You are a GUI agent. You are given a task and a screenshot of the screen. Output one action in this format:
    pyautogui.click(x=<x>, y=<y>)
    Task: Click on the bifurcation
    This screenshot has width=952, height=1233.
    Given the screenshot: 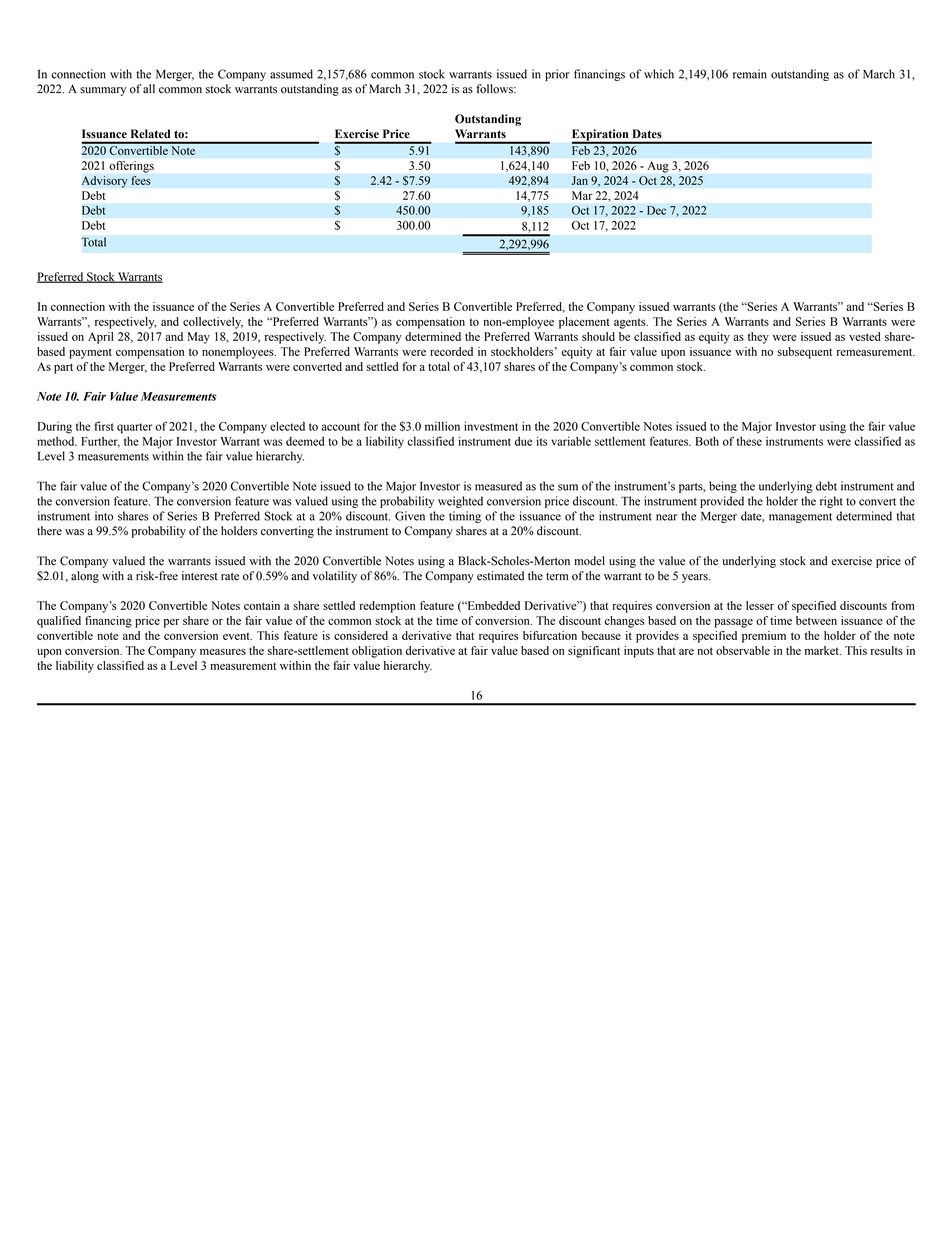 What is the action you would take?
    pyautogui.click(x=550, y=635)
